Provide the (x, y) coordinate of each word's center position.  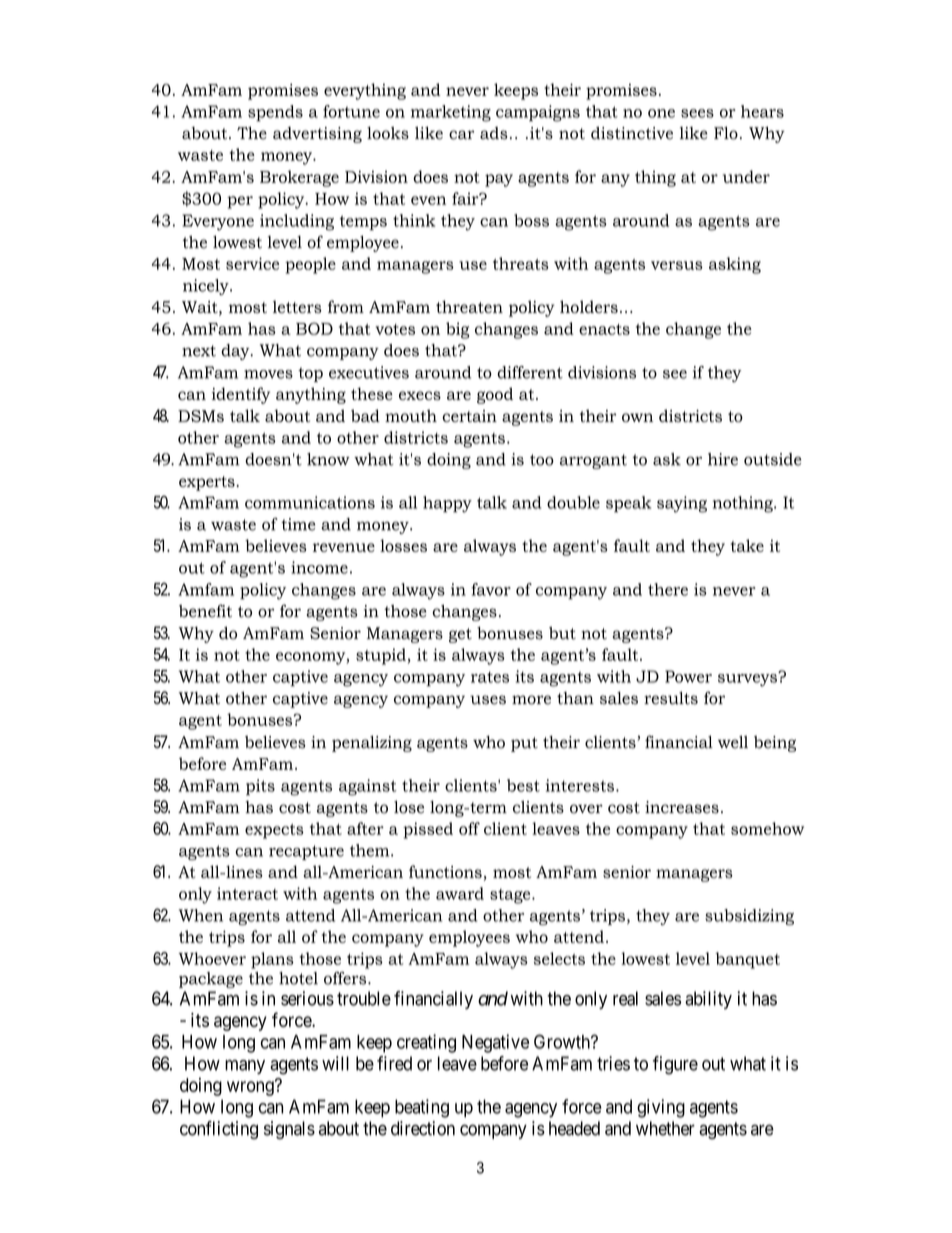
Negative (495, 1043)
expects (274, 831)
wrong (251, 1088)
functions (445, 871)
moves (268, 374)
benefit (205, 611)
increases (682, 807)
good (495, 395)
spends (275, 113)
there (668, 589)
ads (494, 133)
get (460, 635)
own (637, 417)
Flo (726, 133)
